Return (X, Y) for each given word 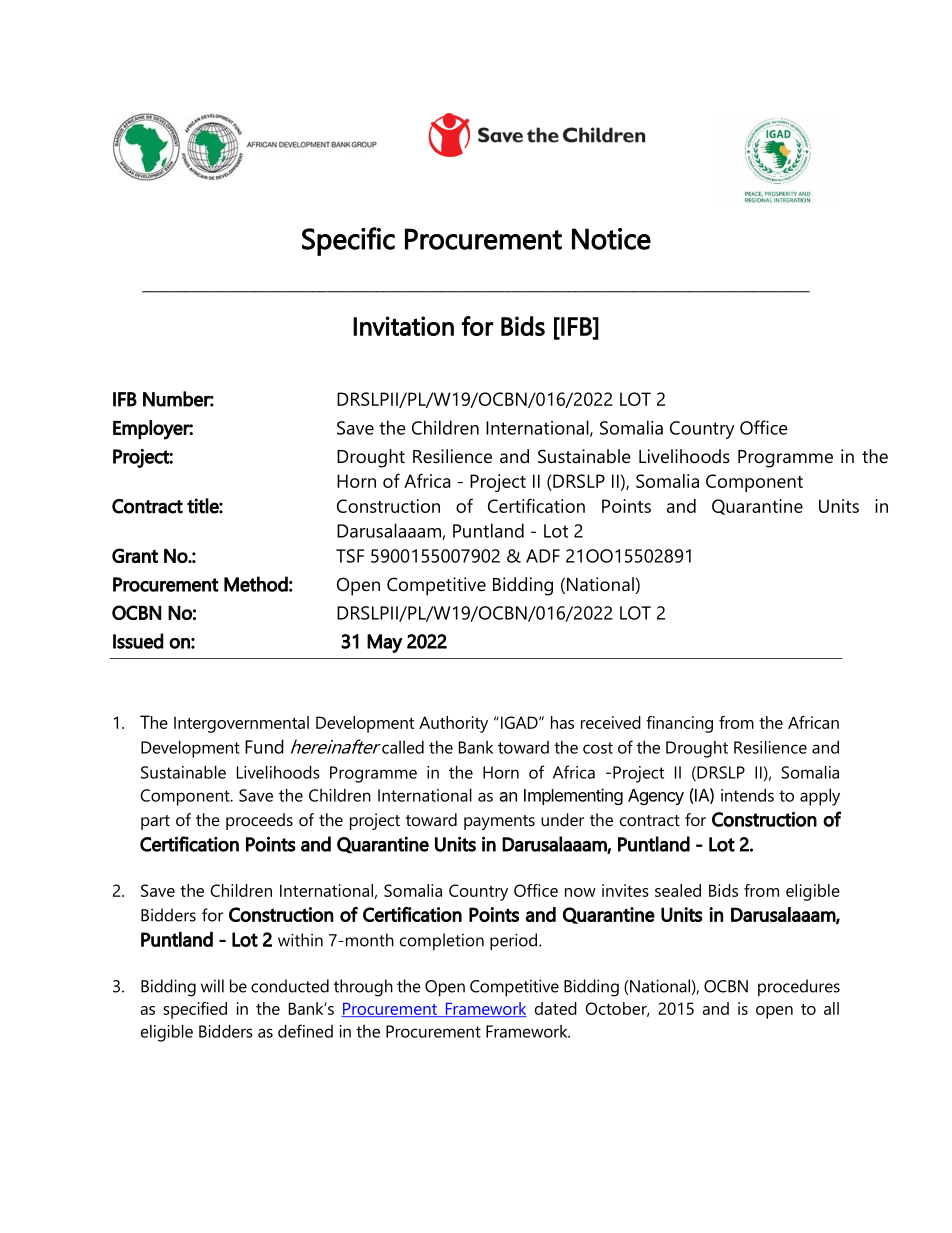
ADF (543, 556)
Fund (264, 746)
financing (679, 724)
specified (195, 1010)
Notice (611, 239)
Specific (348, 241)
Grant (135, 555)
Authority (453, 724)
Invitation (403, 326)
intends (747, 795)
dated (556, 1008)
